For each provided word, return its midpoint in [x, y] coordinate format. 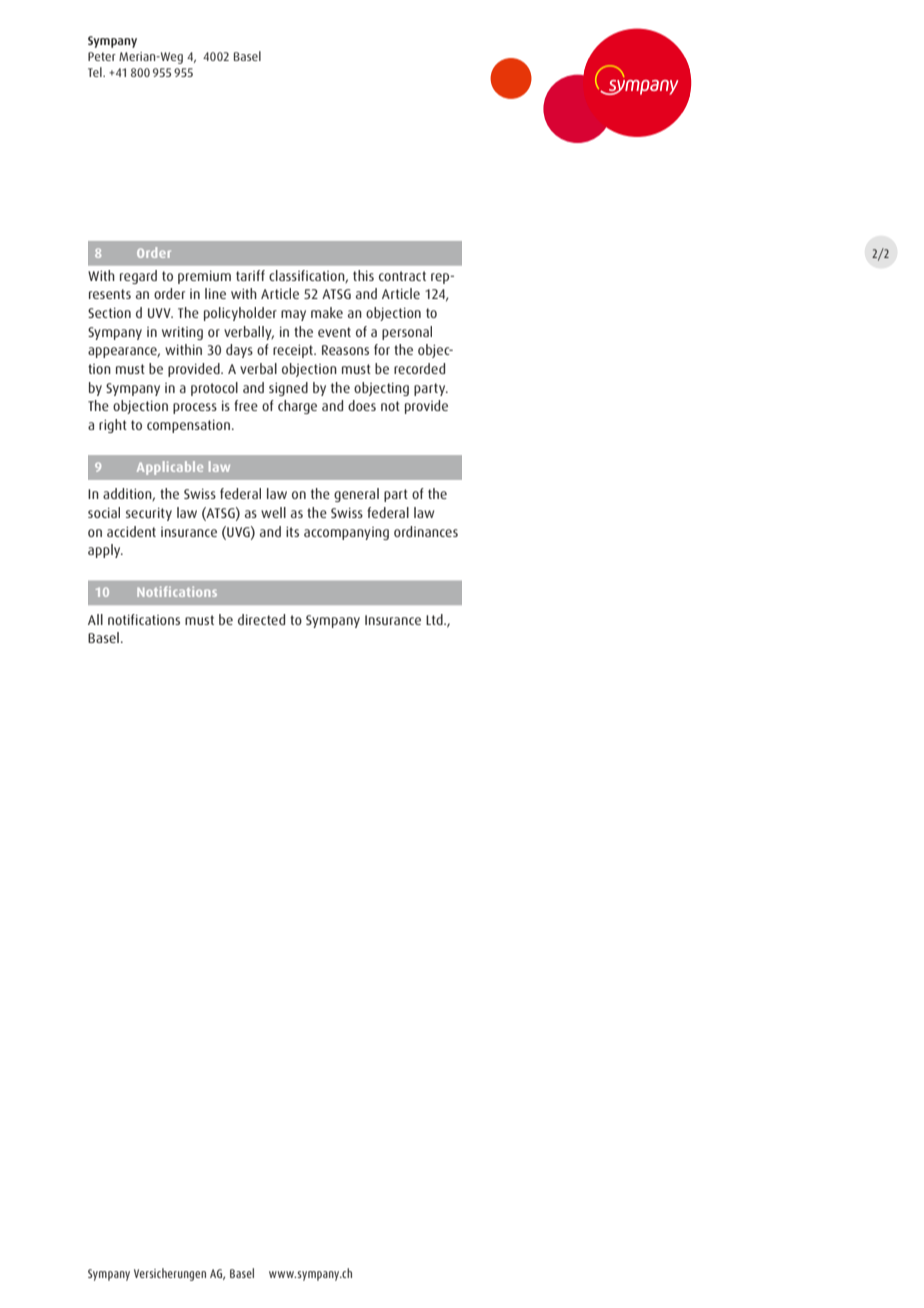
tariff [250, 275]
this [363, 275]
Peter [102, 56]
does [362, 405]
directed [261, 619]
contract [402, 276]
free [246, 405]
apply [105, 551]
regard [138, 277]
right [113, 426]
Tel [96, 72]
